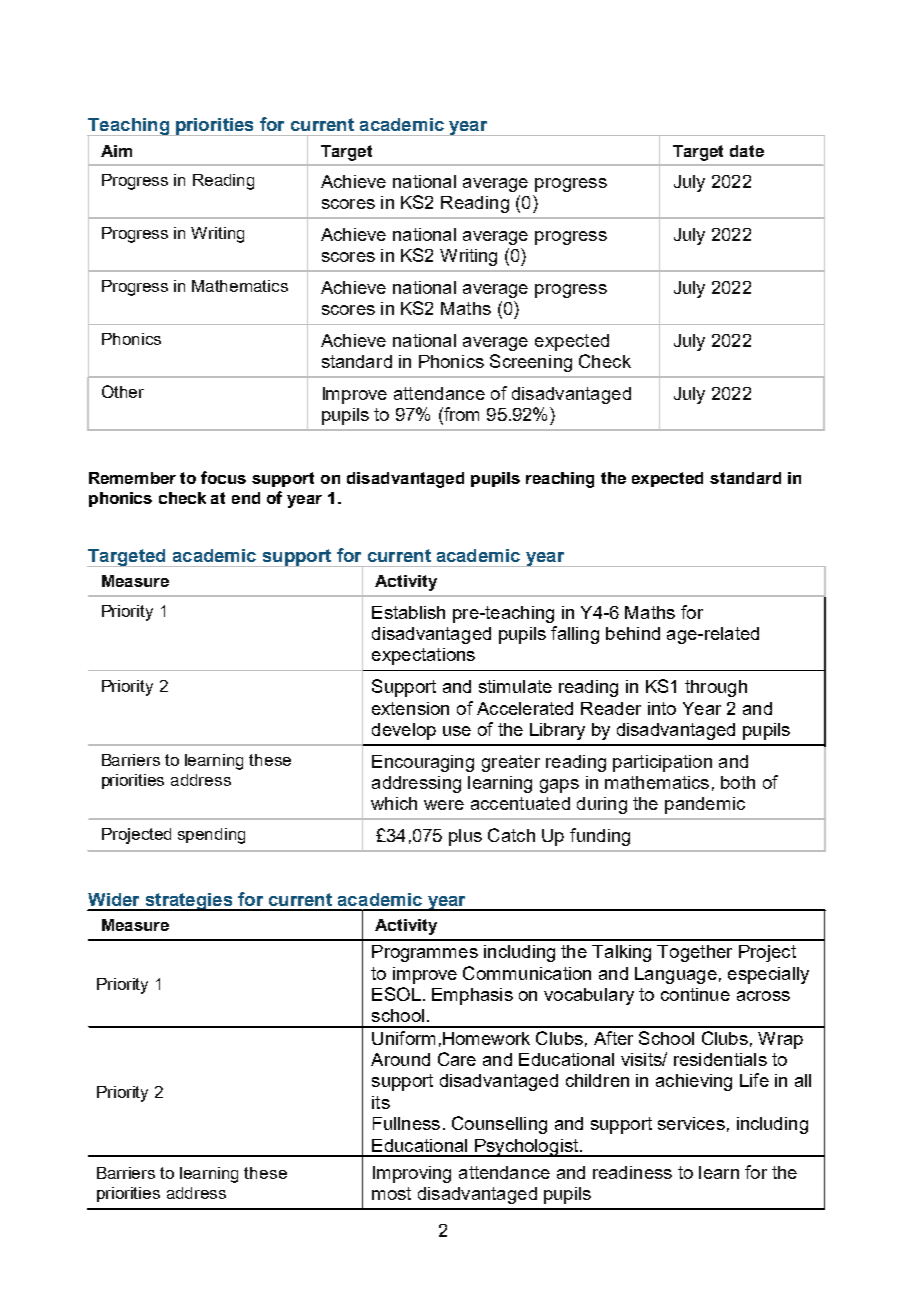 The image size is (924, 1308). What do you see at coordinates (633, 633) in the screenshot?
I see `behind` at bounding box center [633, 633].
